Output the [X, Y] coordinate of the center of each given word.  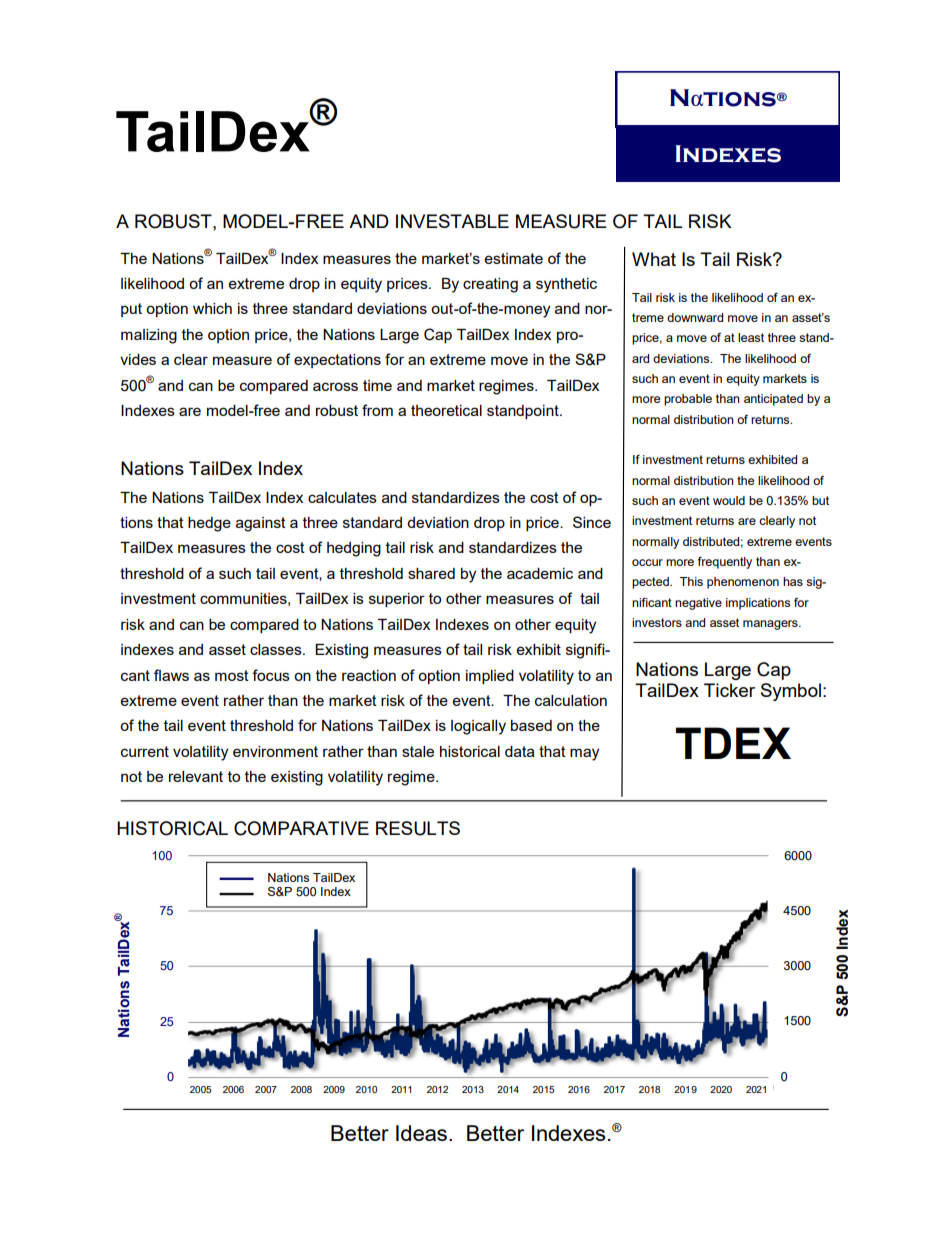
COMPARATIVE [301, 828]
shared [431, 573]
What [654, 259]
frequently [724, 563]
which [212, 308]
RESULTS [418, 828]
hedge [209, 524]
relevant [196, 776]
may [584, 754]
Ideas [421, 1133]
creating [490, 285]
